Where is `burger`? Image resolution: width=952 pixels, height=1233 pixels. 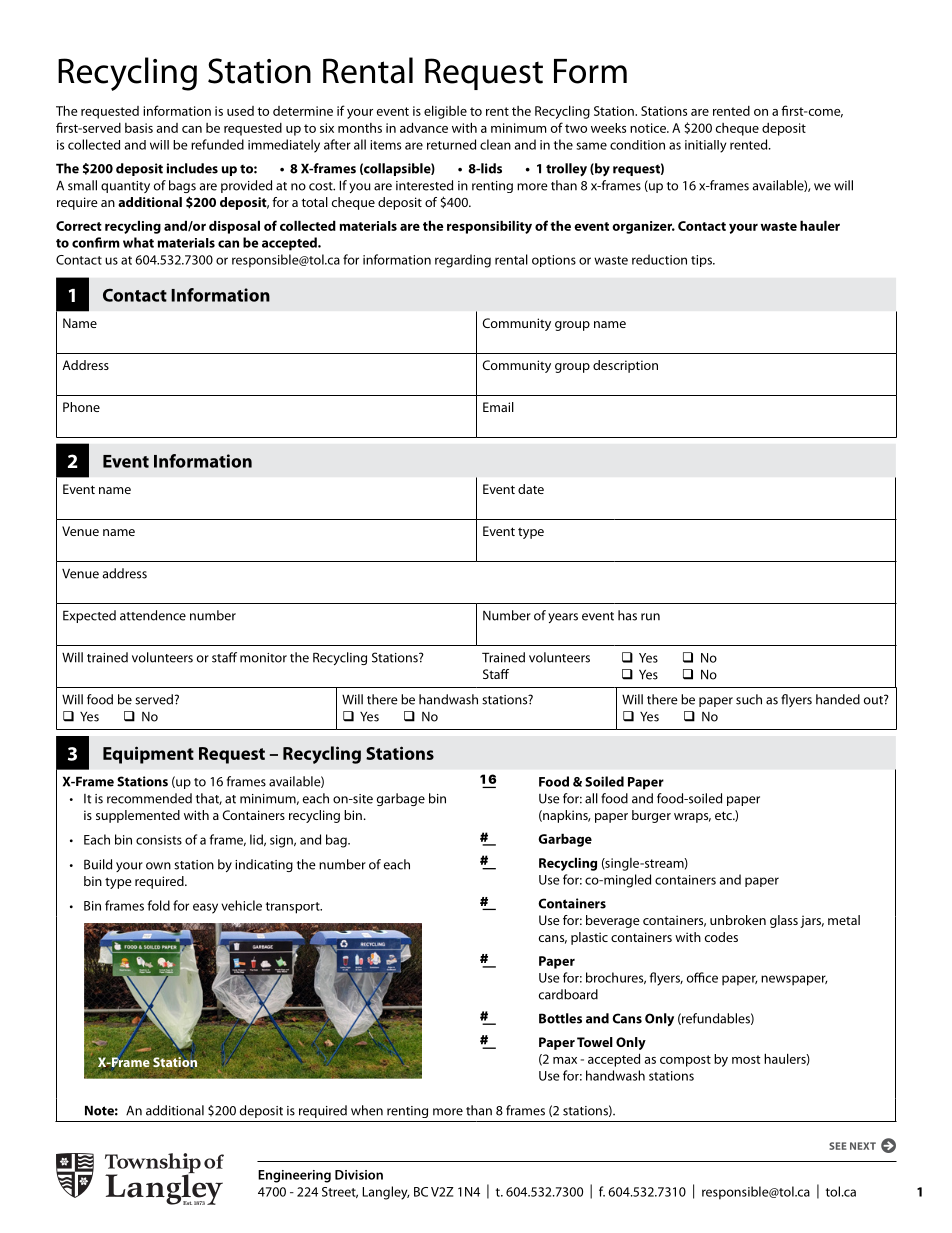
burger is located at coordinates (651, 816).
